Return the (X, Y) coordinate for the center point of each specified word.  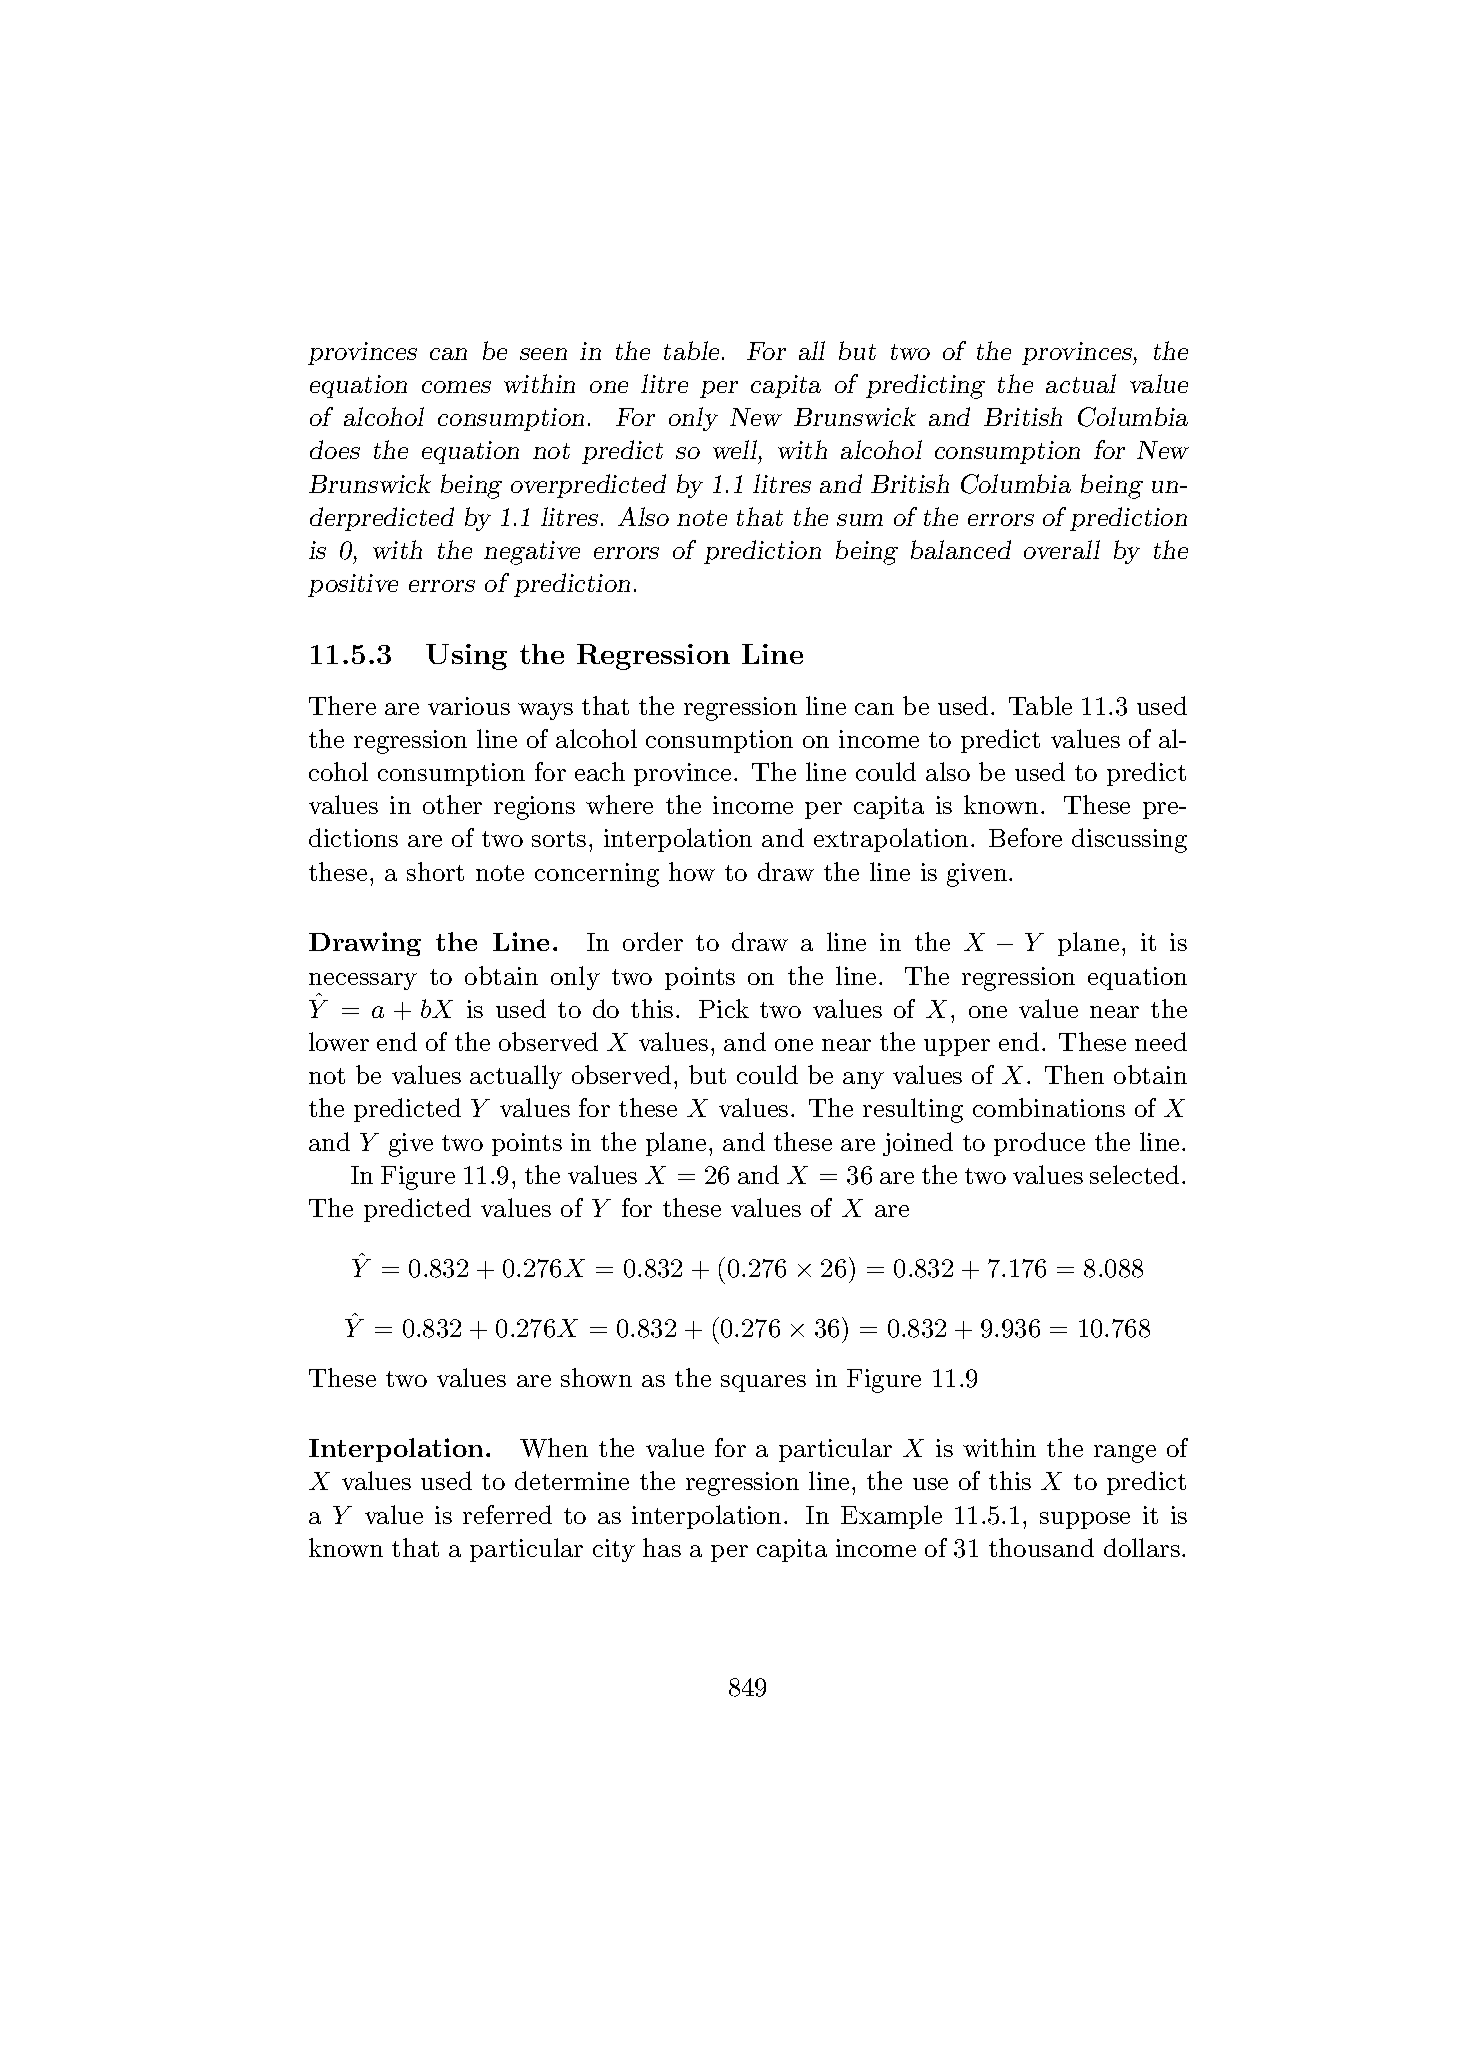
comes (456, 387)
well (735, 449)
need (1161, 1041)
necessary (363, 981)
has (662, 1547)
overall (1062, 549)
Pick (724, 1008)
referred (507, 1514)
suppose (1085, 1520)
